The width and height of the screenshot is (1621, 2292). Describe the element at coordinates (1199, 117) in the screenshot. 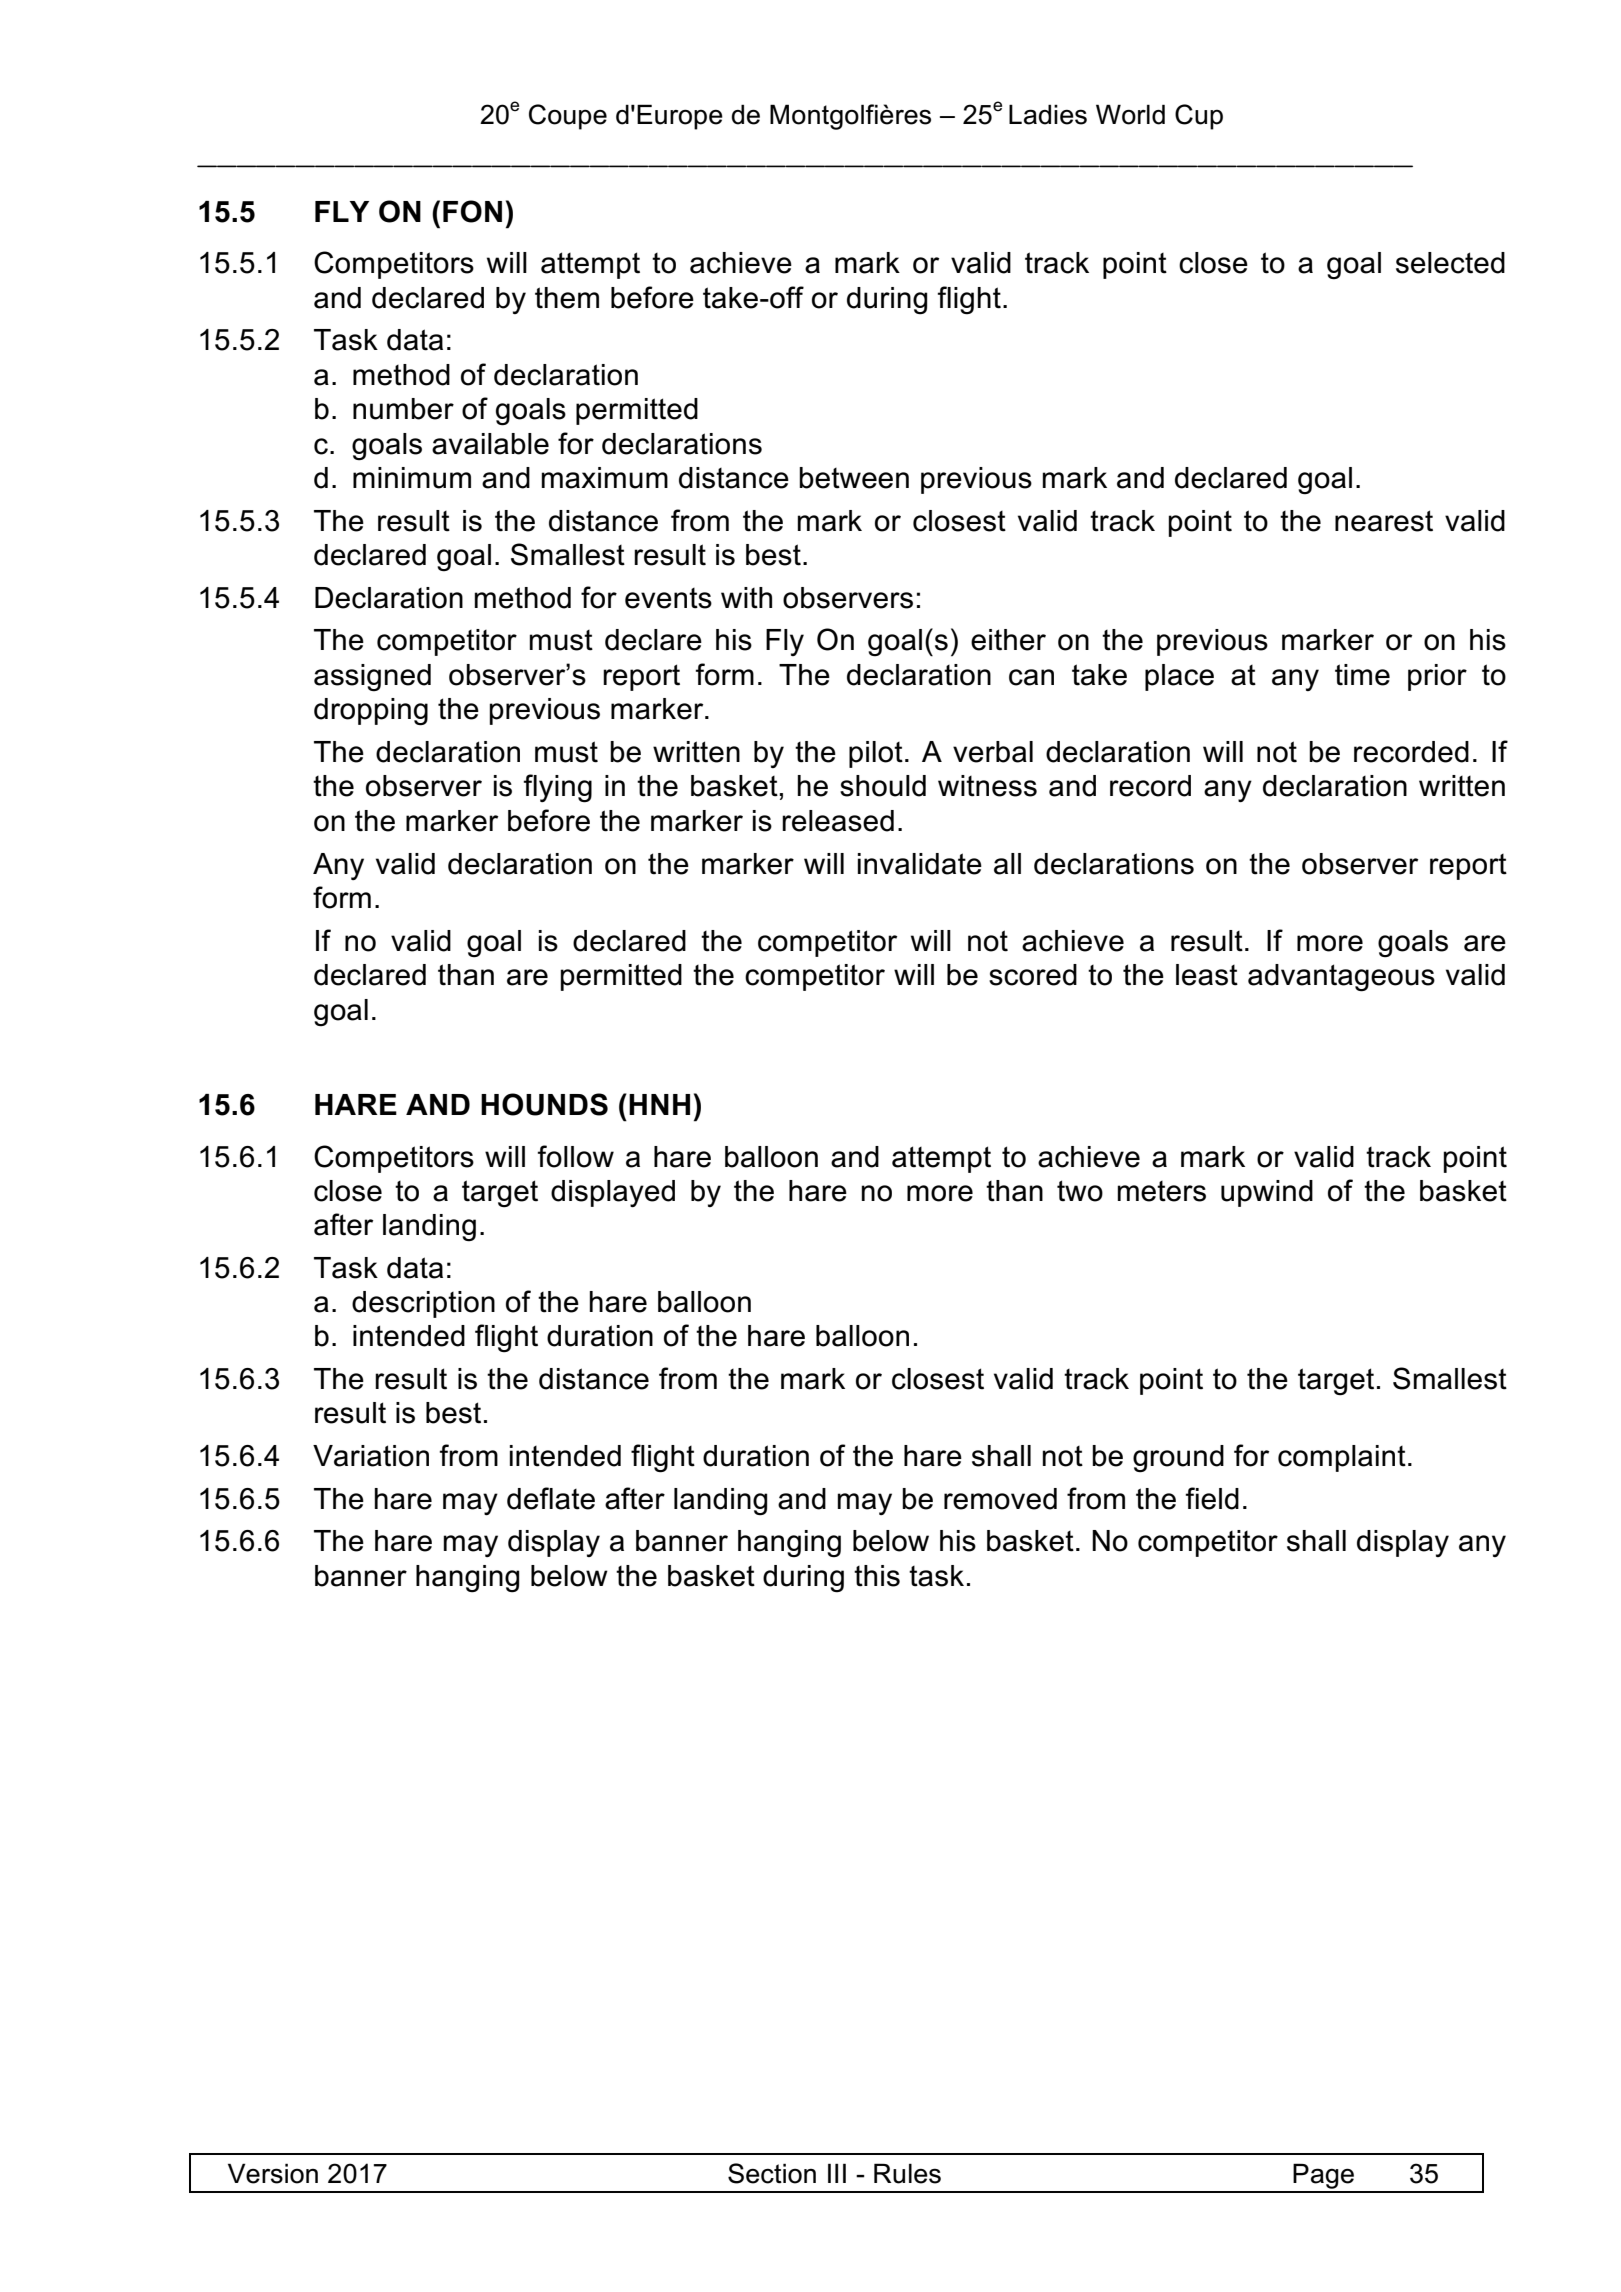

I see `Cup` at that location.
